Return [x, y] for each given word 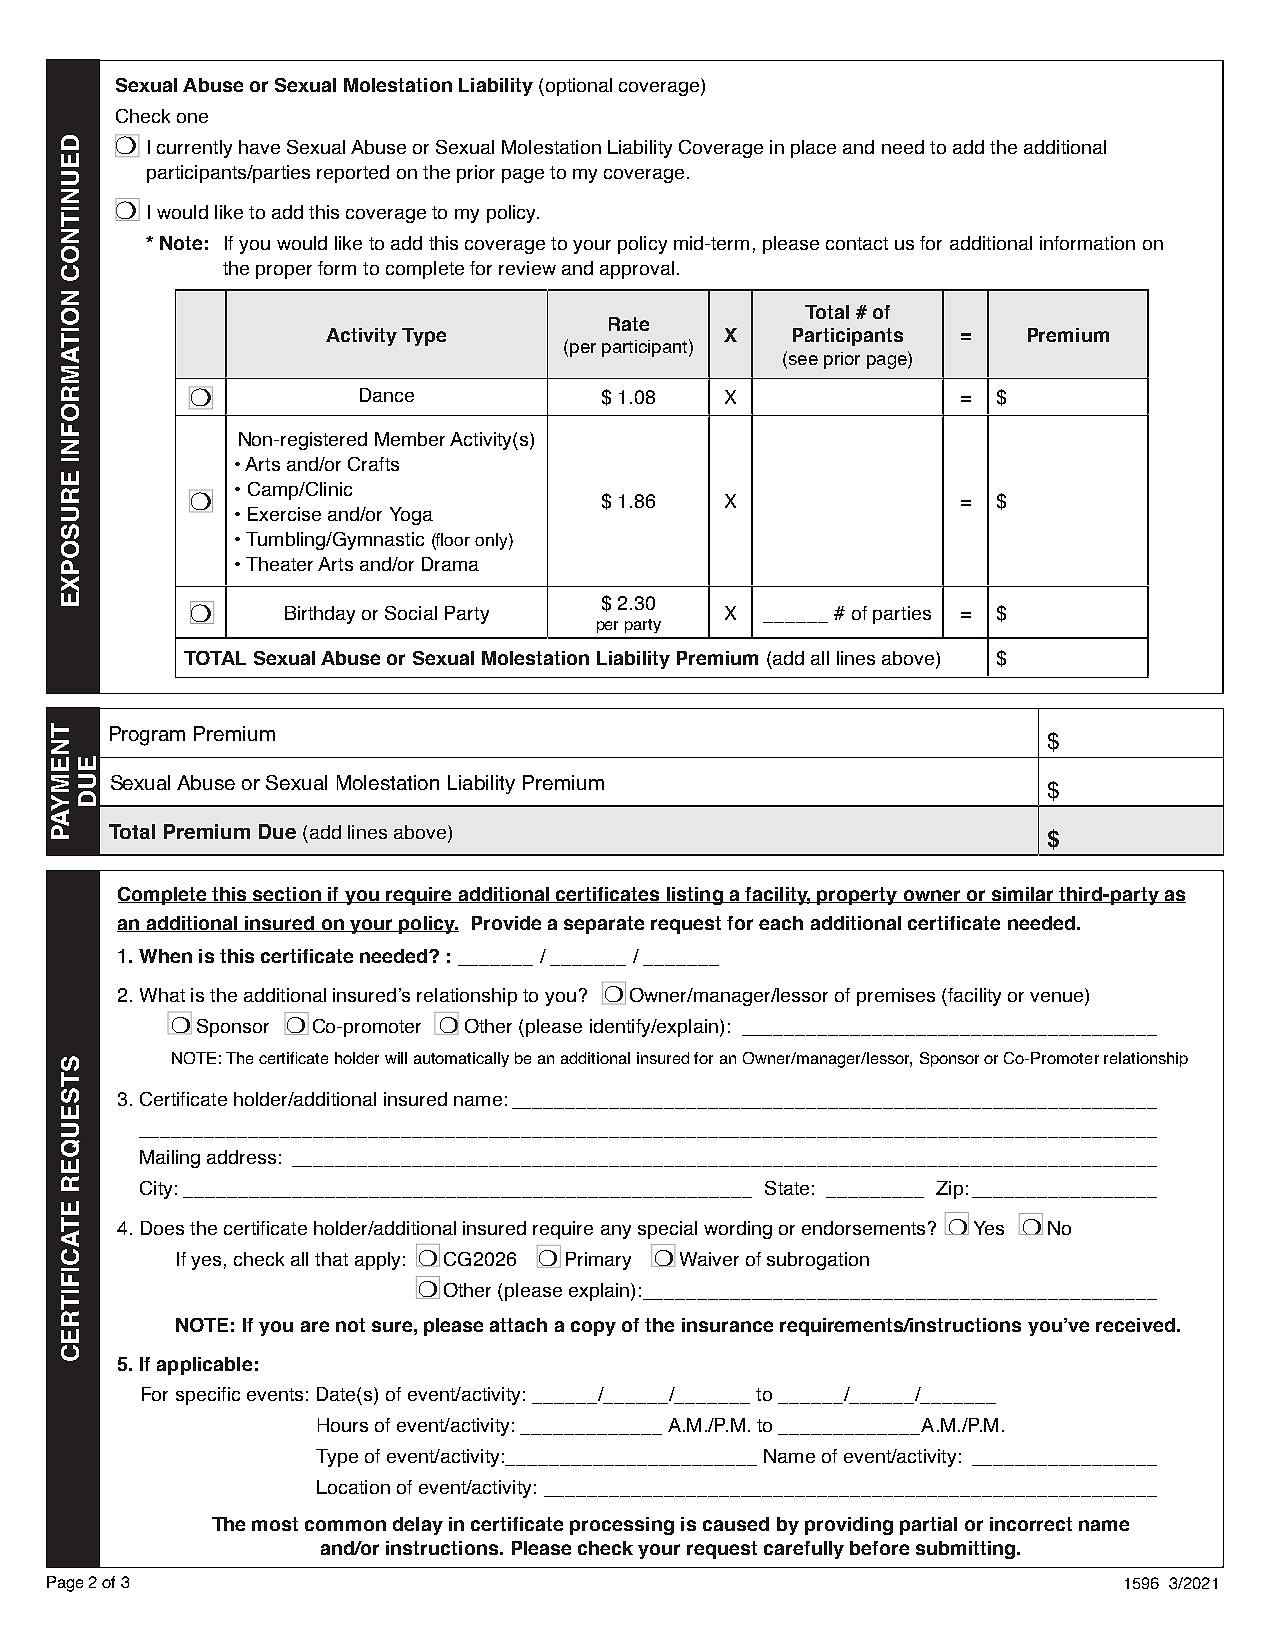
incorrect [1031, 1524]
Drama [450, 564]
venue [1058, 998]
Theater [279, 564]
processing [622, 1526]
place [813, 149]
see [802, 360]
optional [577, 87]
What [162, 995]
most [275, 1524]
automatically [461, 1059]
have [259, 147]
